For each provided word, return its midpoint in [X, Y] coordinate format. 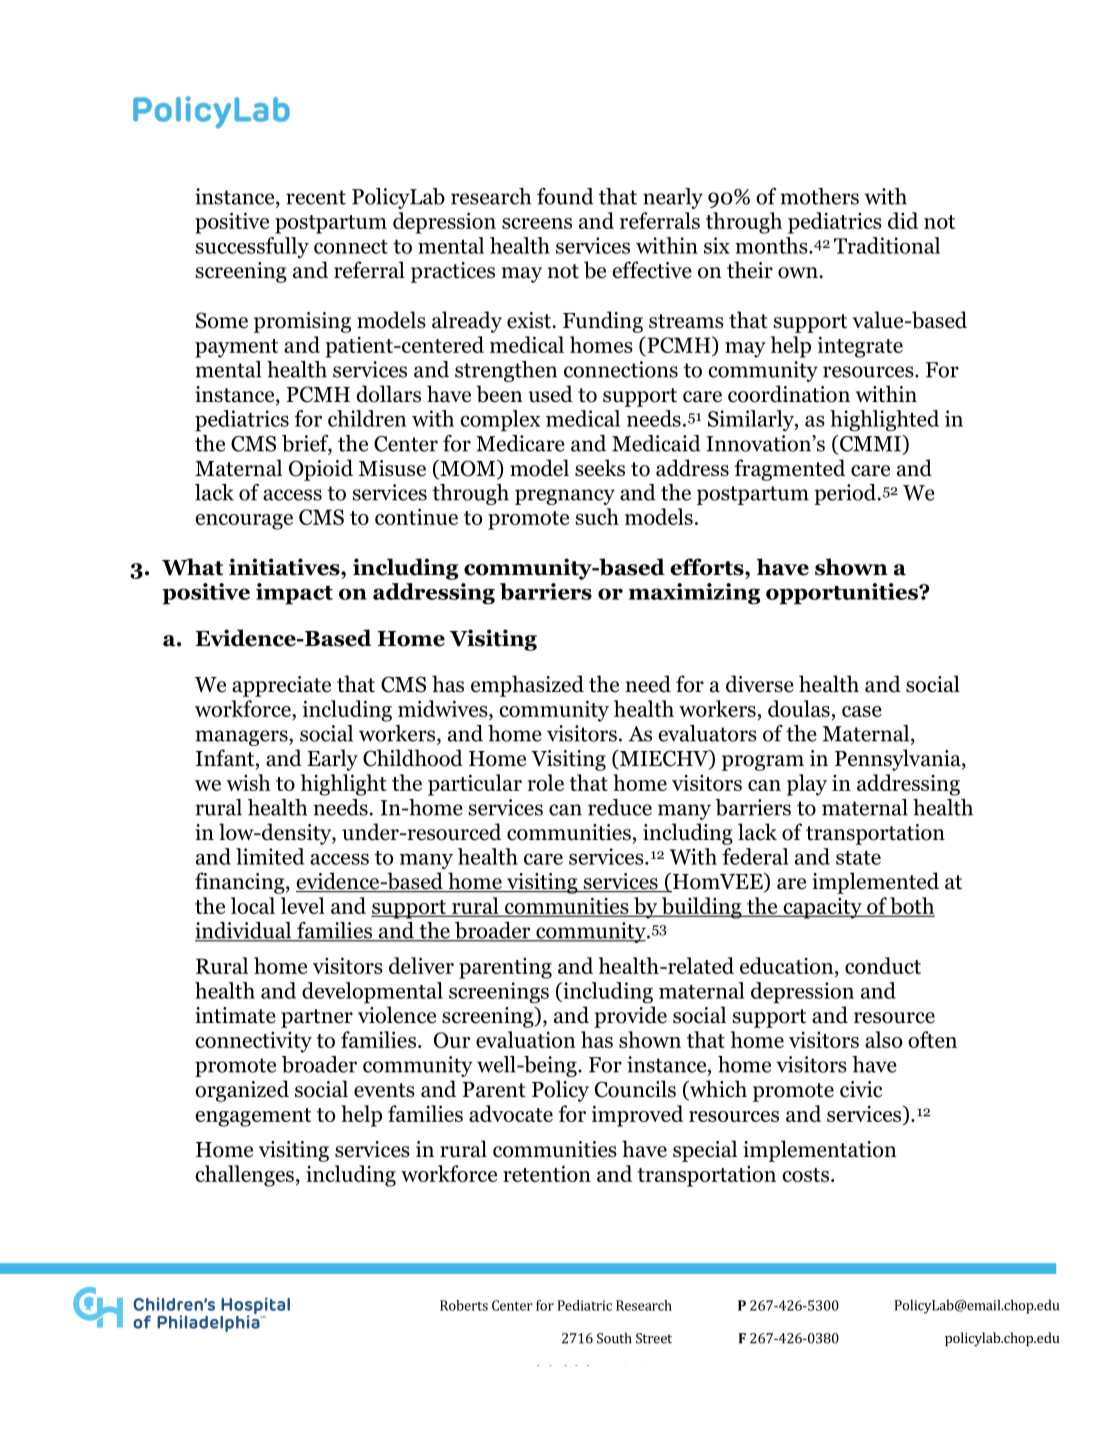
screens [537, 223]
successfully [252, 247]
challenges [244, 1176]
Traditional [887, 245]
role [545, 782]
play [807, 785]
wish [248, 782]
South [614, 1338]
